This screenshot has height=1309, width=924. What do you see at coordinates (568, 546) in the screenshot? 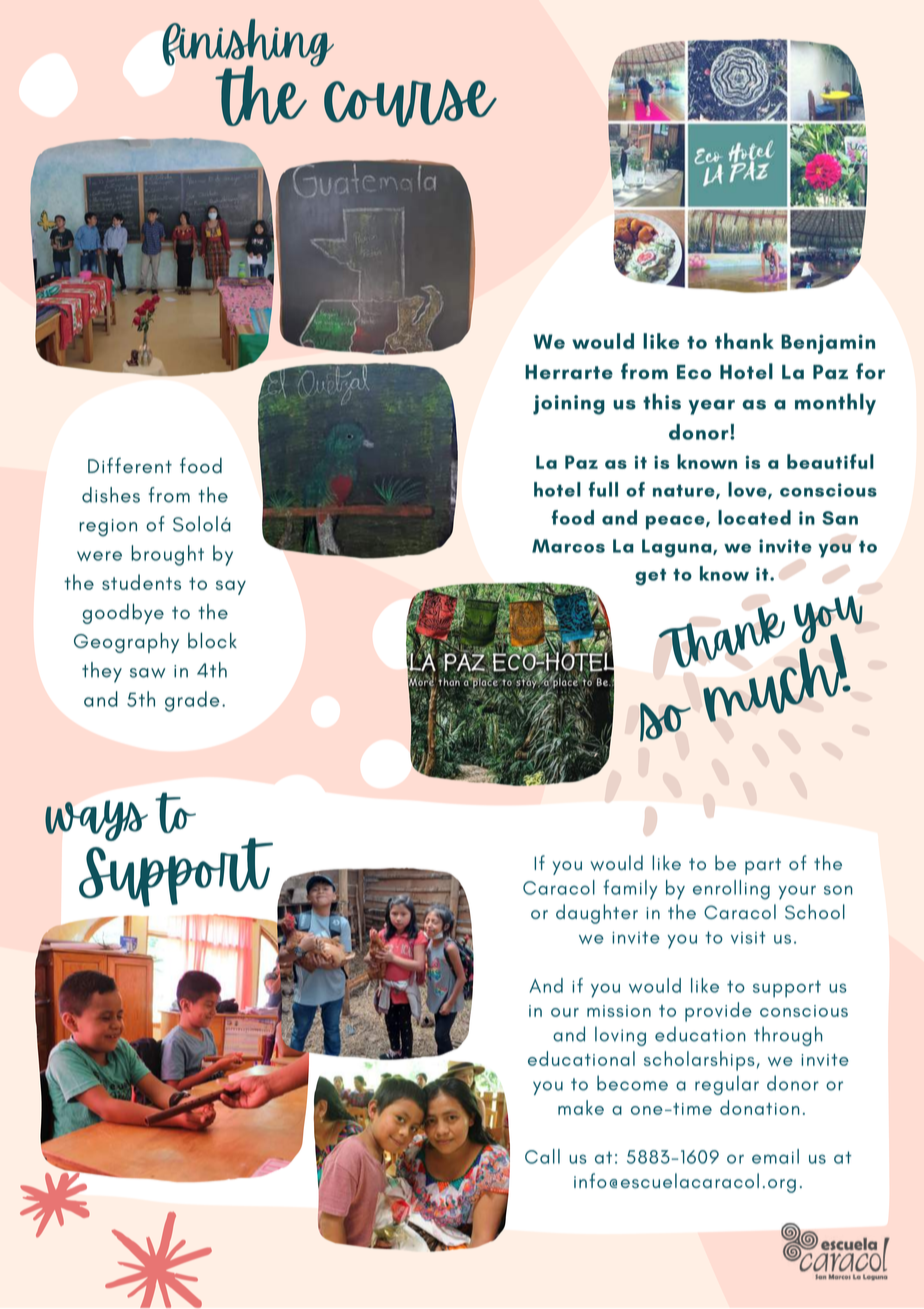
I see `Marcos` at bounding box center [568, 546].
